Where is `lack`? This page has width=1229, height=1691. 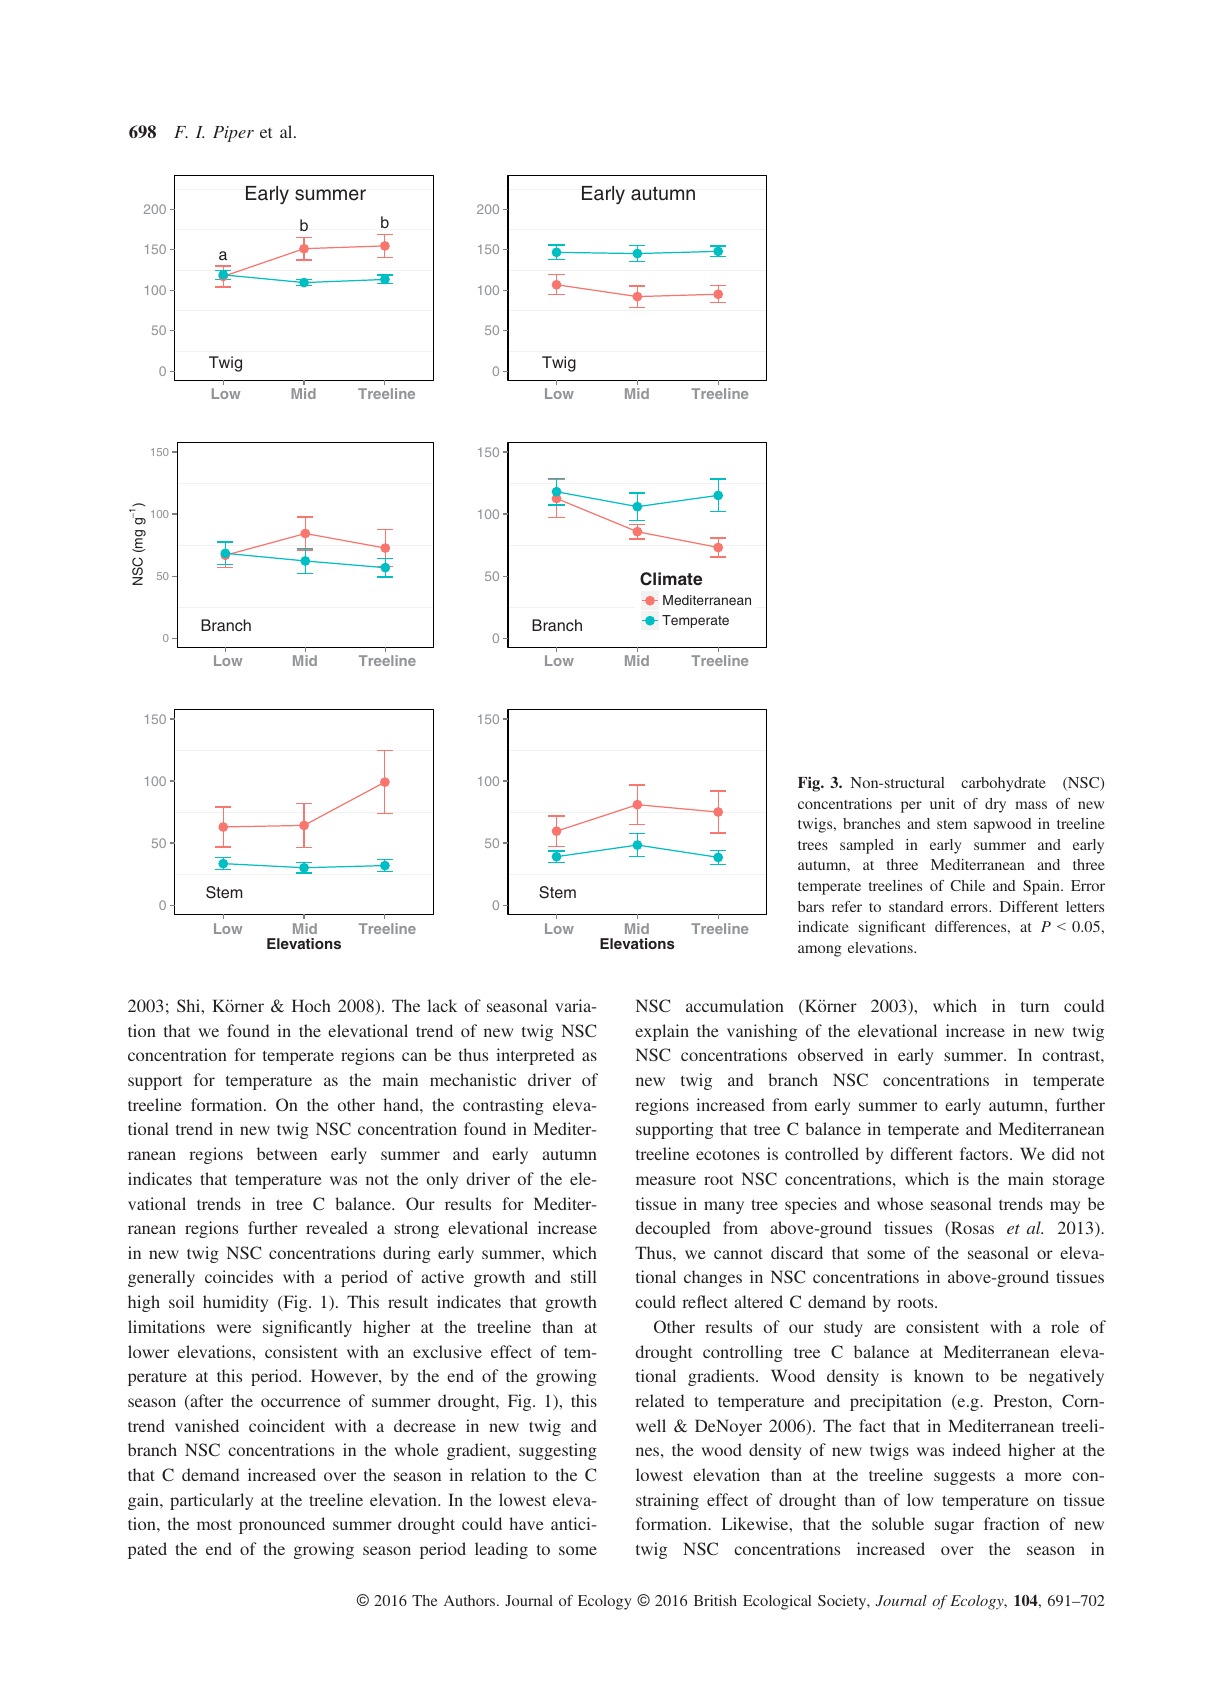
lack is located at coordinates (442, 1005).
